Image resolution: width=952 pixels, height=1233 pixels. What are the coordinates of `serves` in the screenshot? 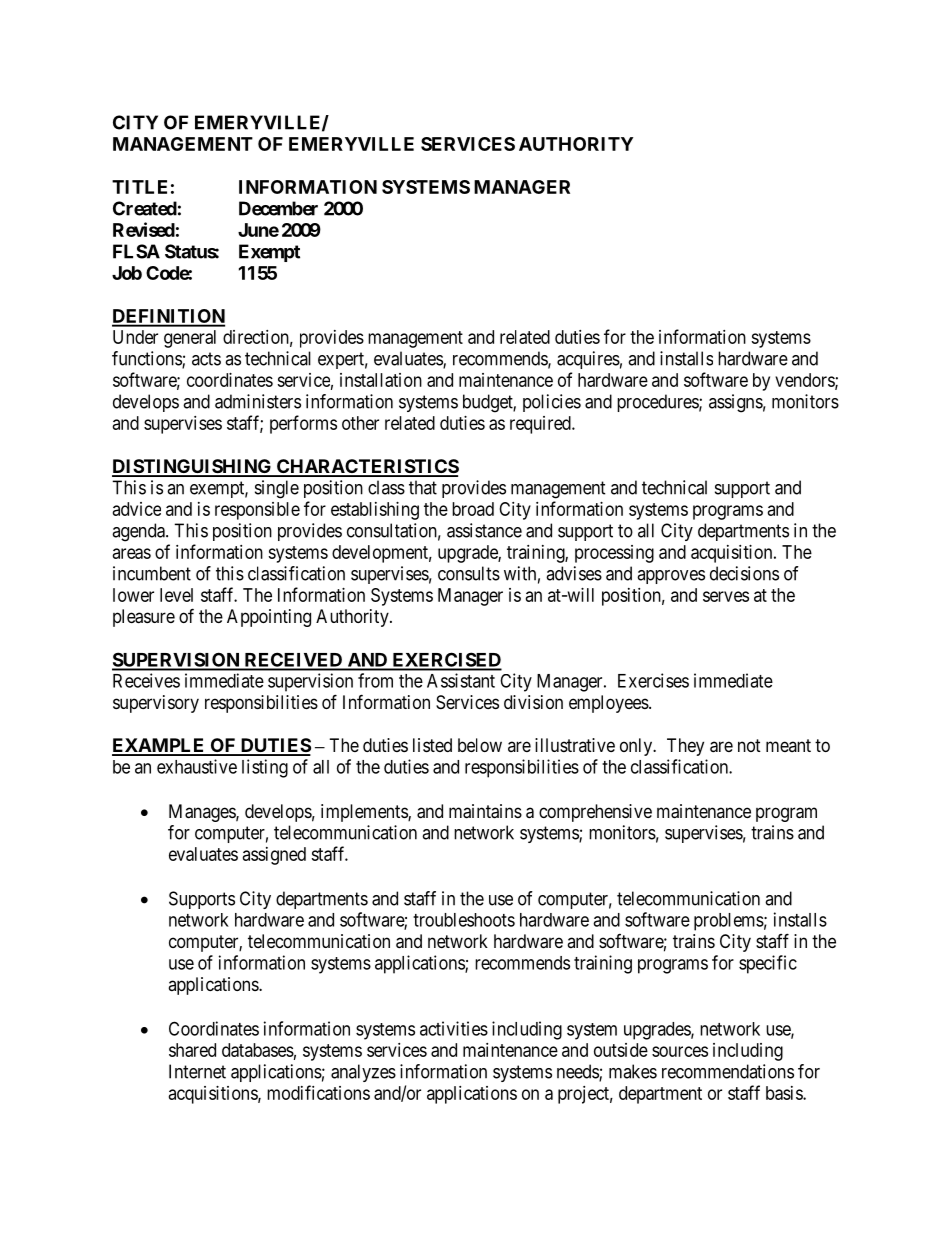 It's located at (726, 596).
